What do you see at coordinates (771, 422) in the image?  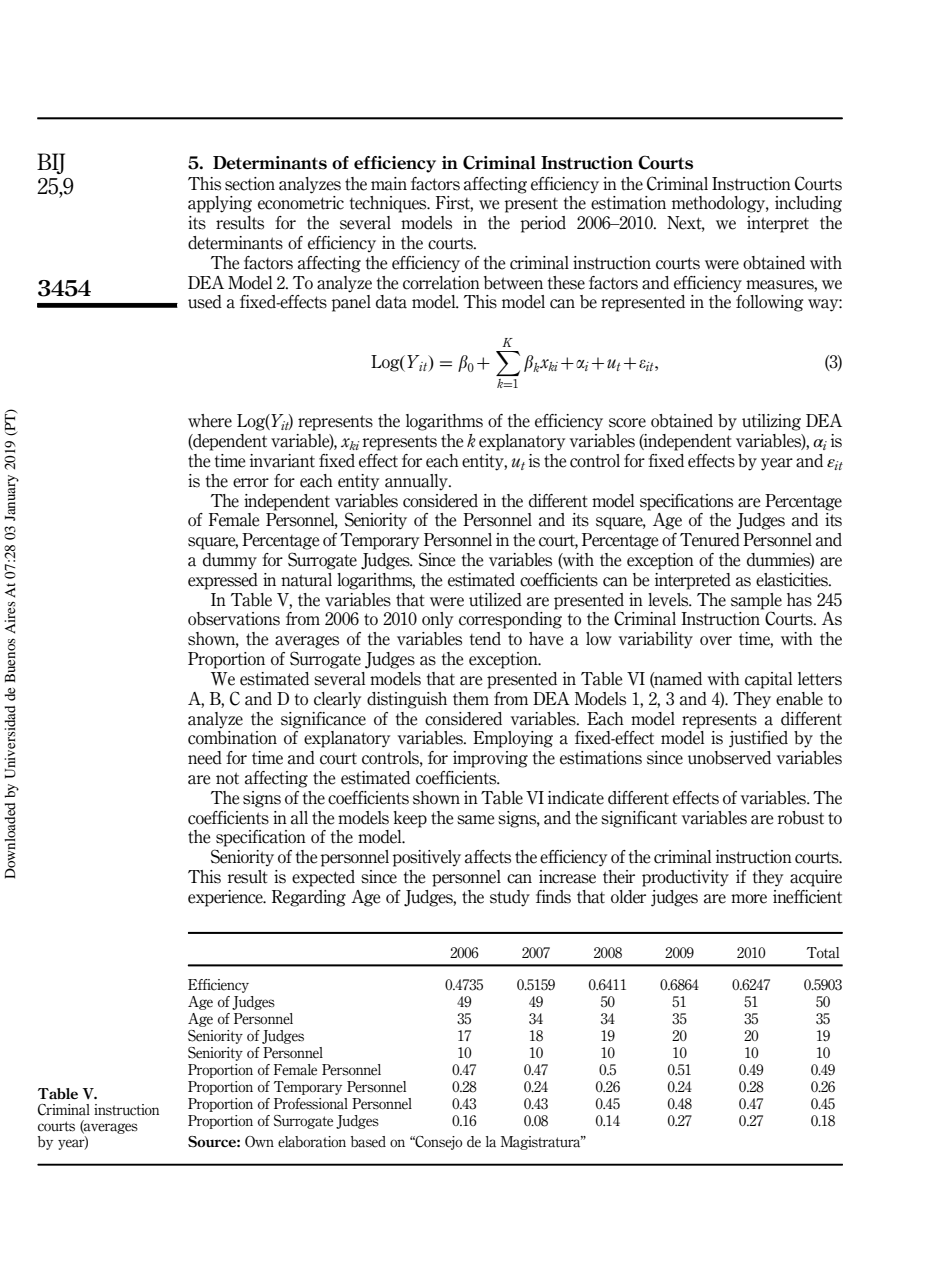 I see `utilizing` at bounding box center [771, 422].
